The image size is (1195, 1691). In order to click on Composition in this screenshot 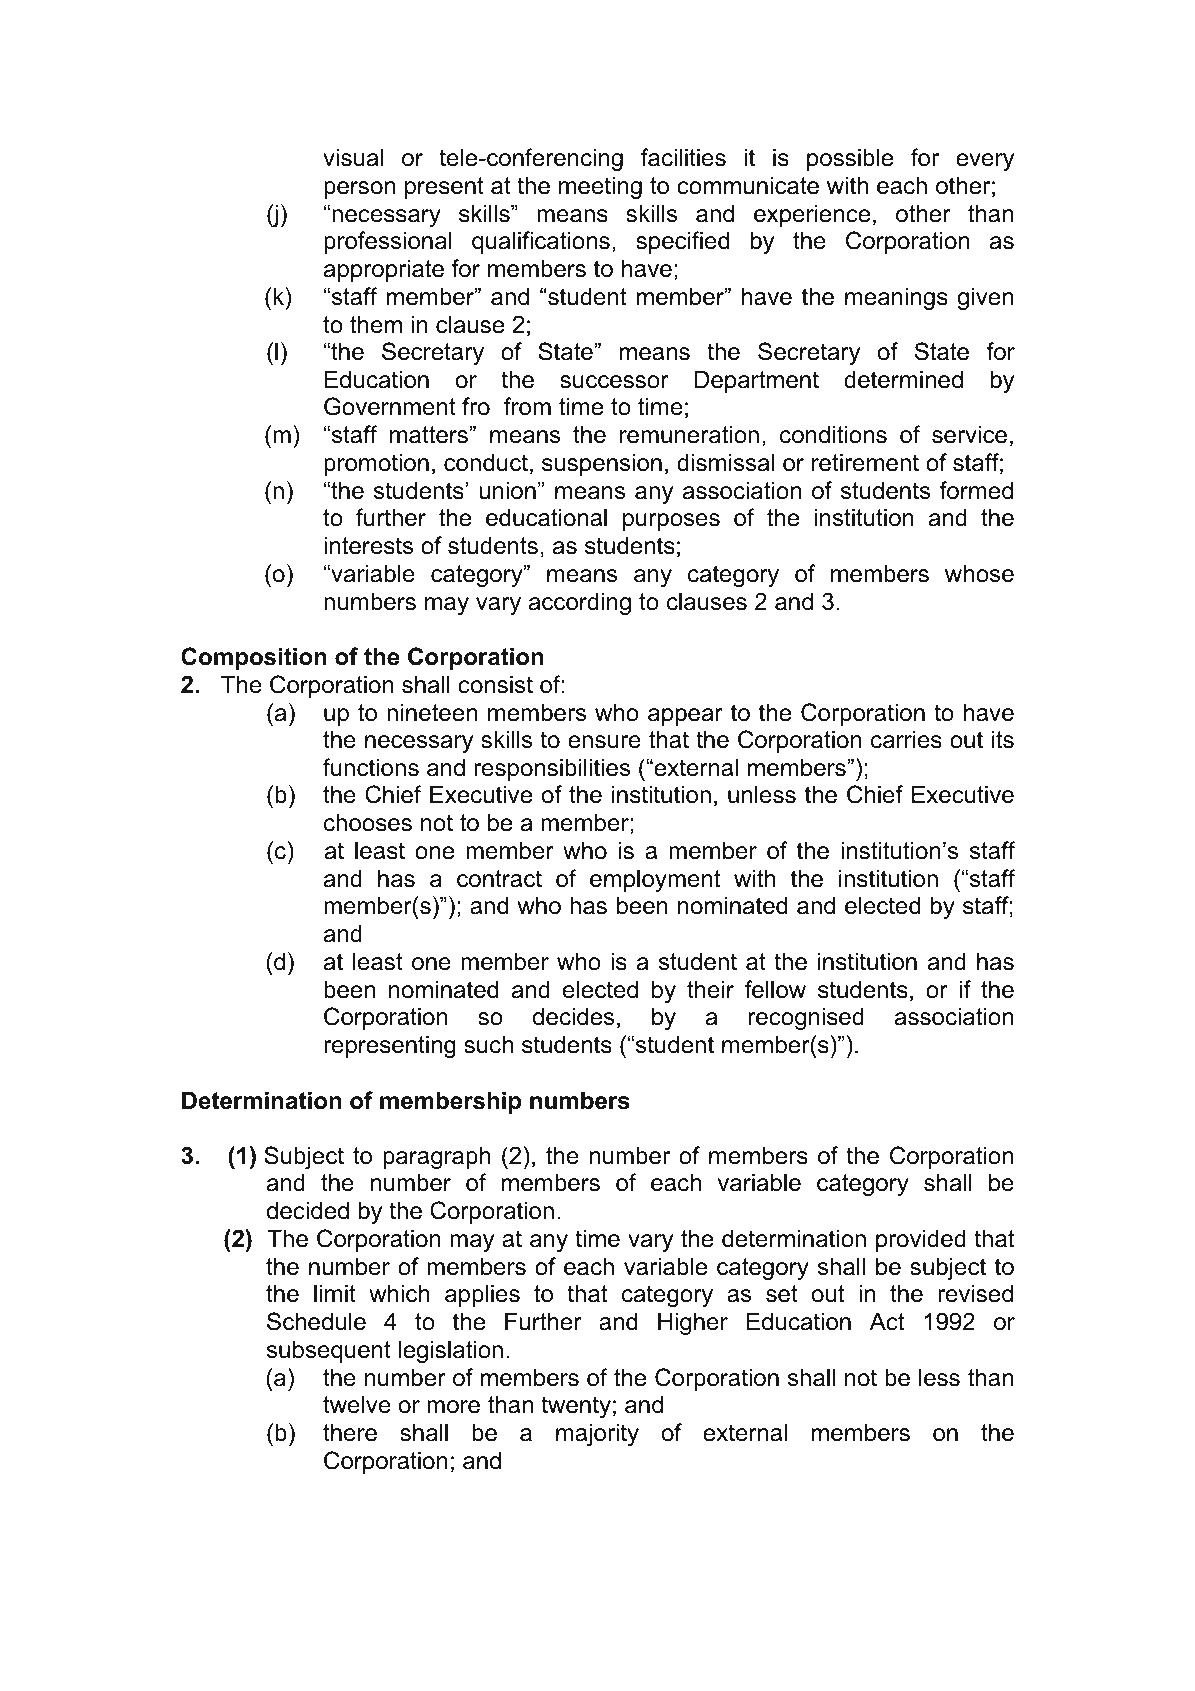, I will do `click(254, 658)`.
